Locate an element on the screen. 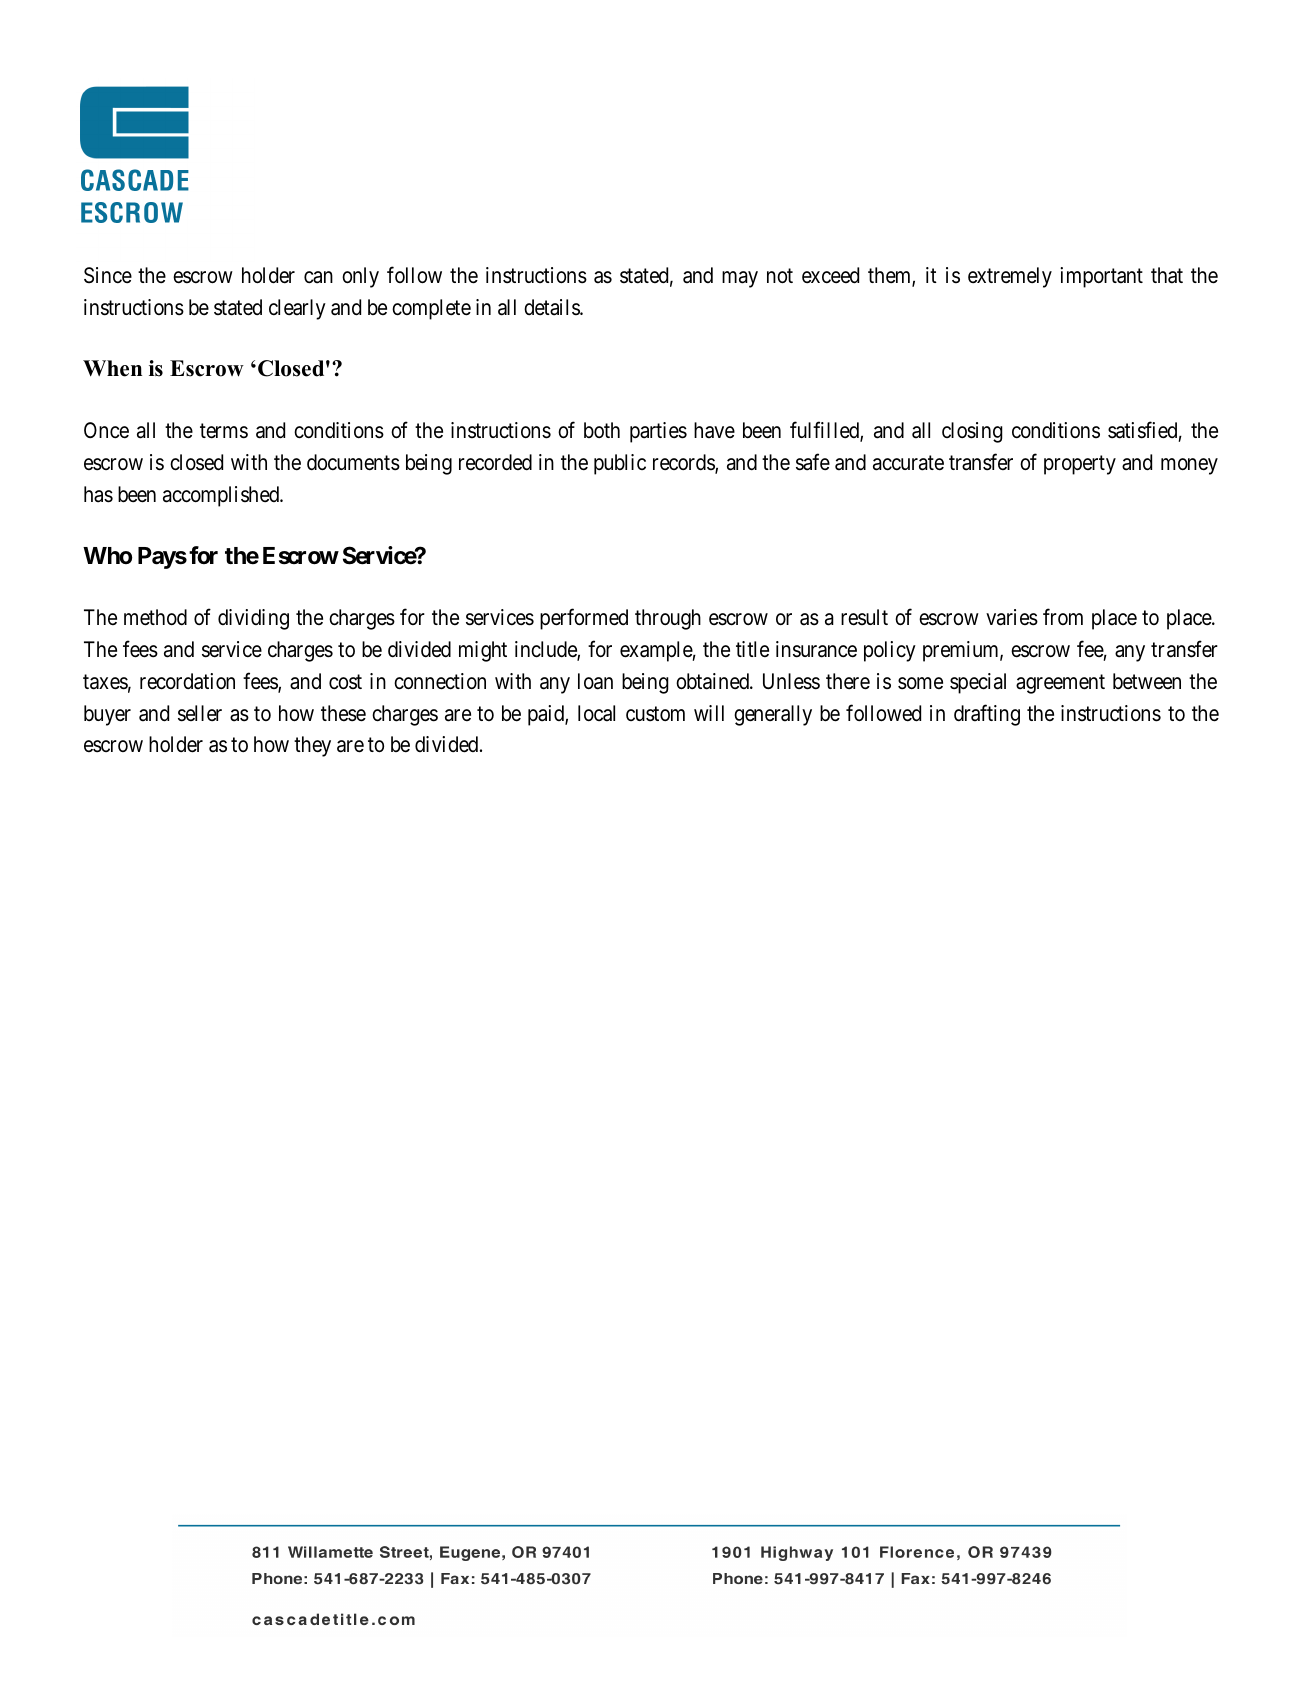 This screenshot has height=1683, width=1300. varies is located at coordinates (1012, 617).
